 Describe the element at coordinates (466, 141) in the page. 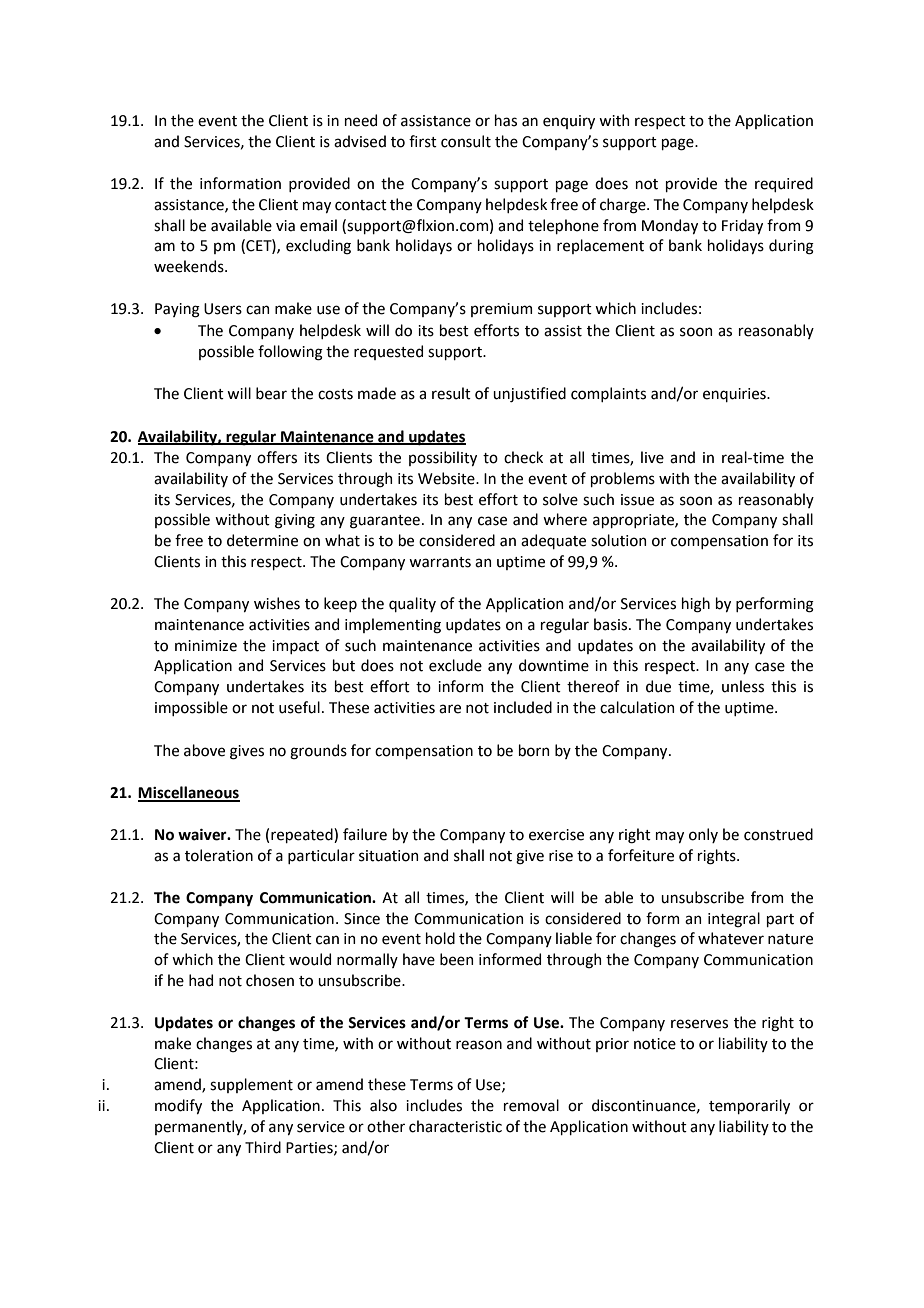

I see `consult` at that location.
